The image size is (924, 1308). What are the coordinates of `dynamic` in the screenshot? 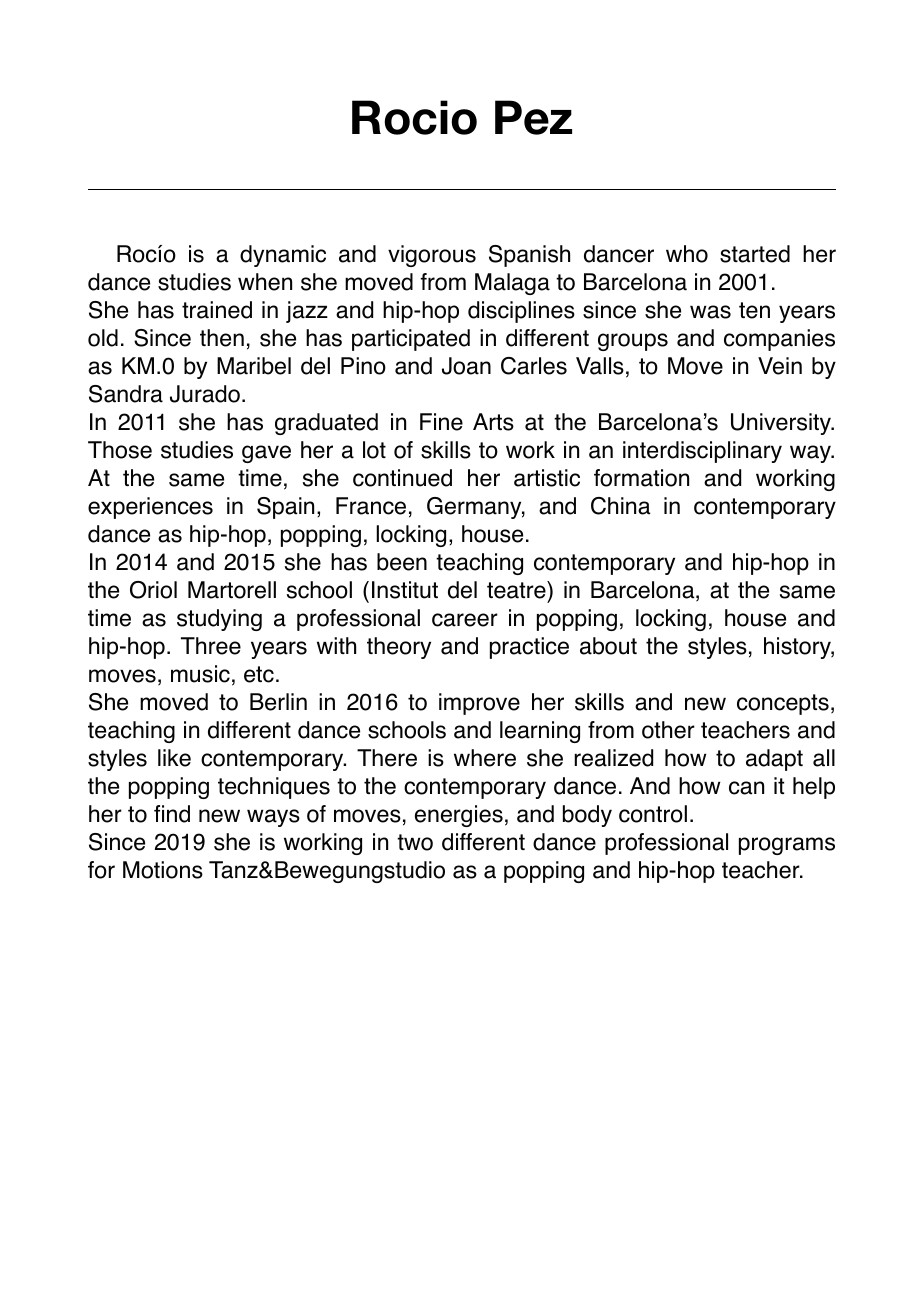 It's located at (283, 256).
